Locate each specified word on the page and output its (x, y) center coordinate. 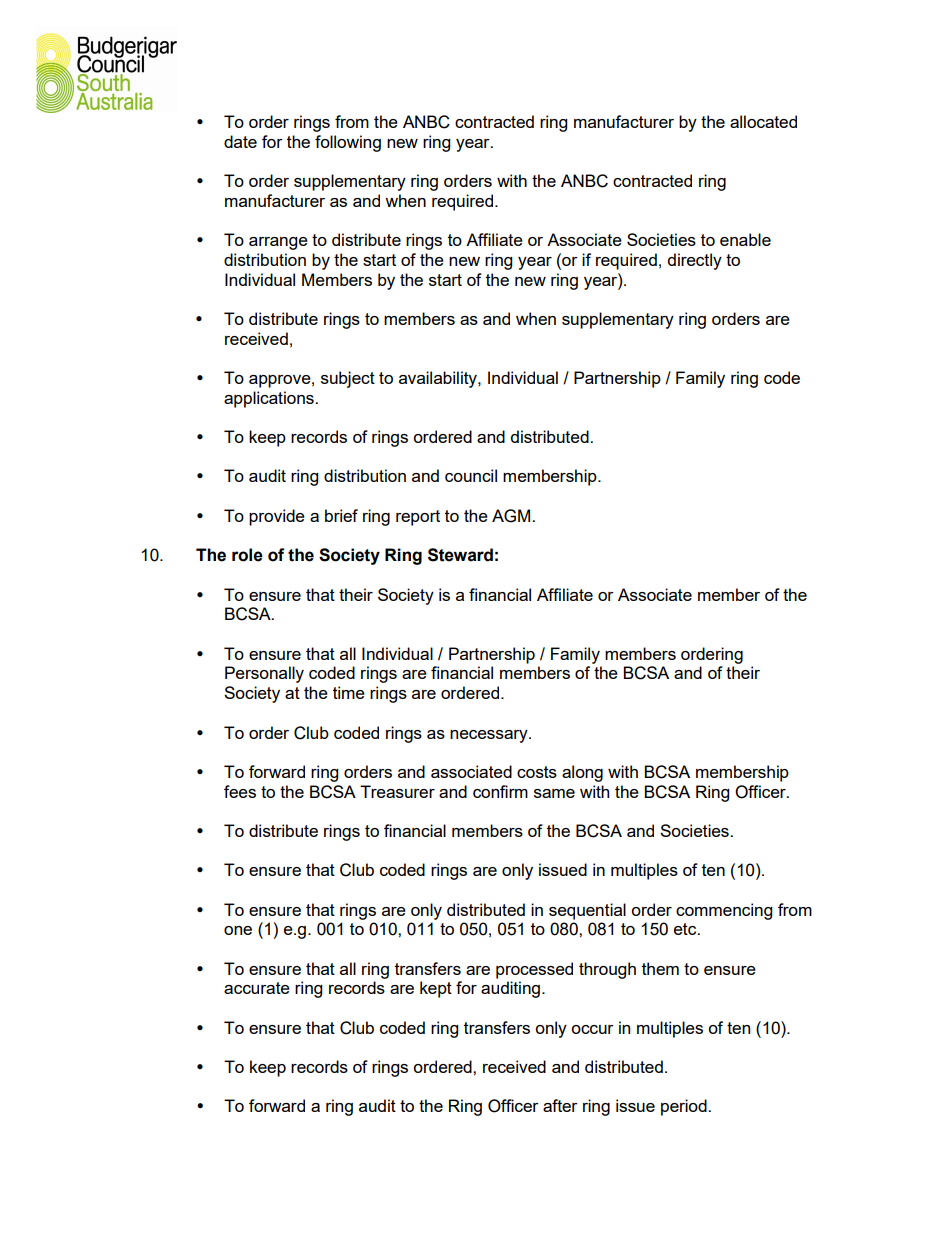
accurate (257, 988)
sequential (587, 911)
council (471, 475)
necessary (490, 736)
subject (348, 379)
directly (695, 261)
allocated (763, 121)
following (348, 143)
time (349, 692)
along (582, 773)
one (238, 930)
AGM (512, 516)
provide (277, 517)
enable (745, 239)
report (418, 518)
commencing (724, 911)
